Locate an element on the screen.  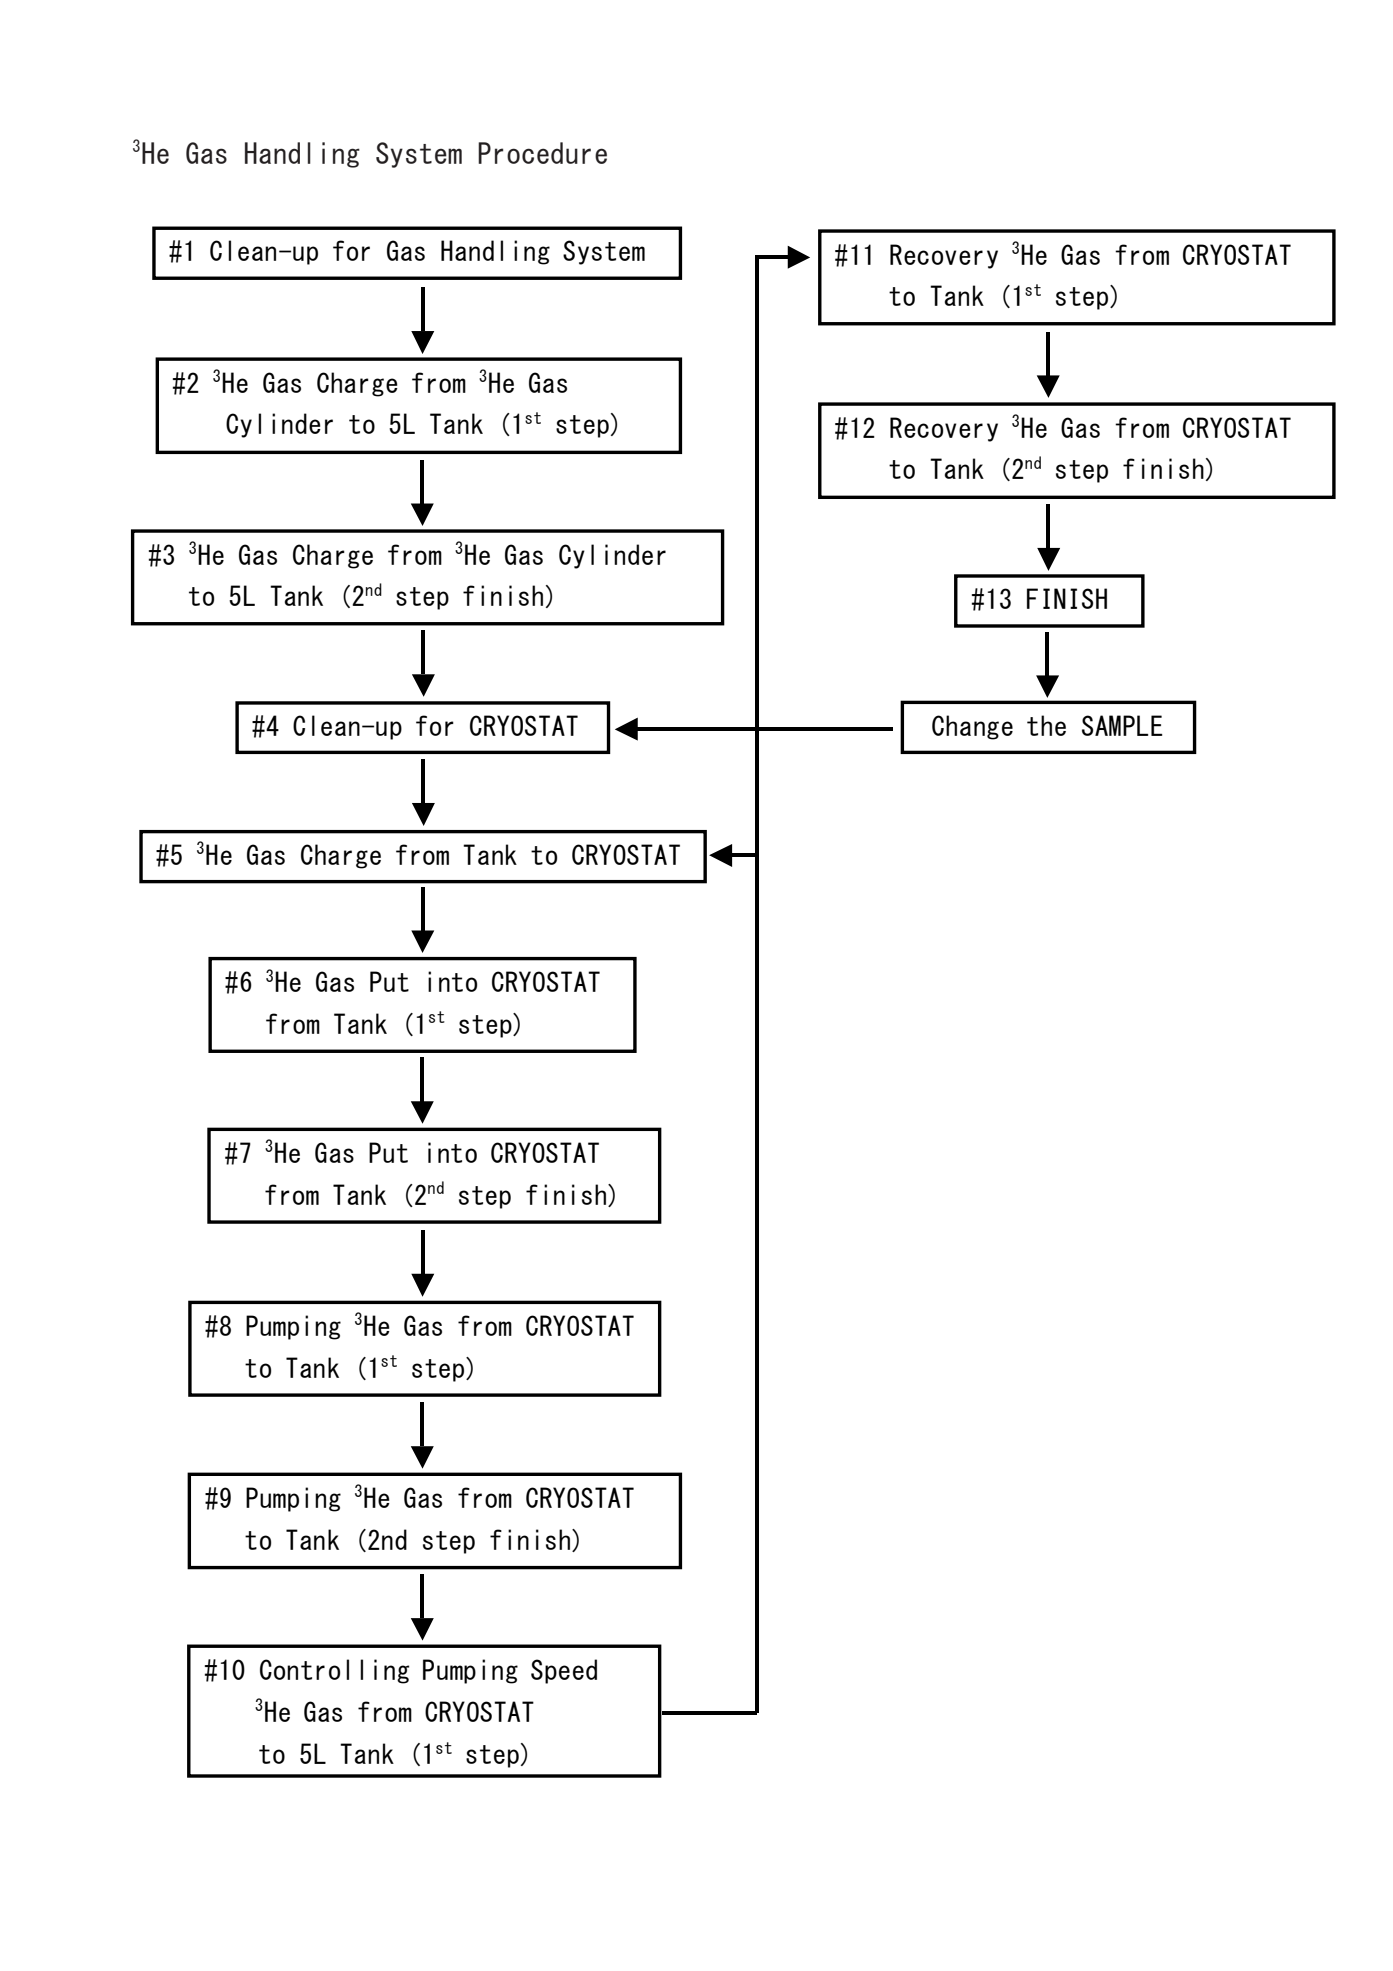
Procedure is located at coordinates (542, 153).
